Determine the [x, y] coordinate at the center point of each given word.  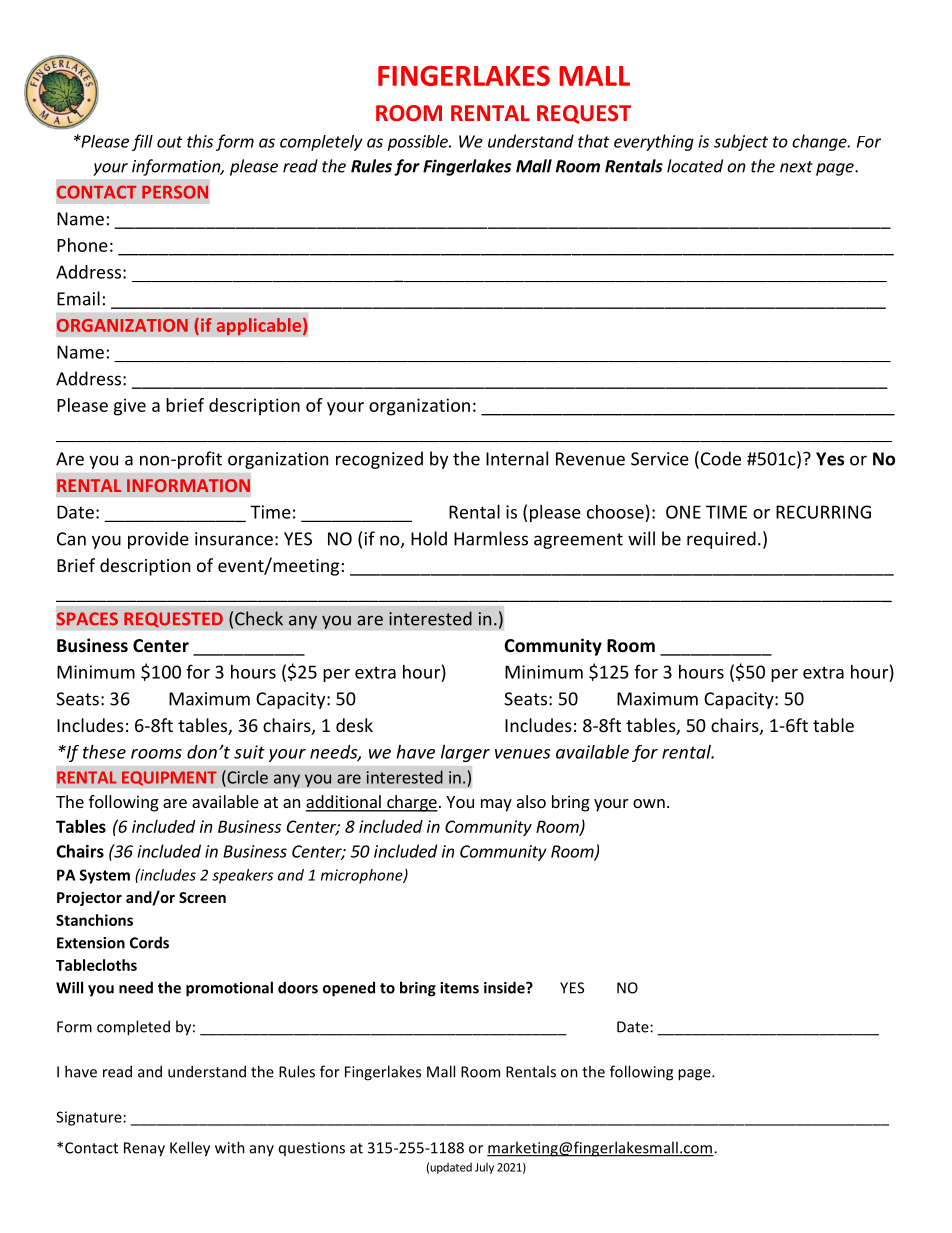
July [484, 1168]
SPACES [87, 619]
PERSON [175, 192]
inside [505, 987]
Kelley [190, 1149]
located [695, 166]
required [721, 540]
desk [354, 725]
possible [418, 143]
